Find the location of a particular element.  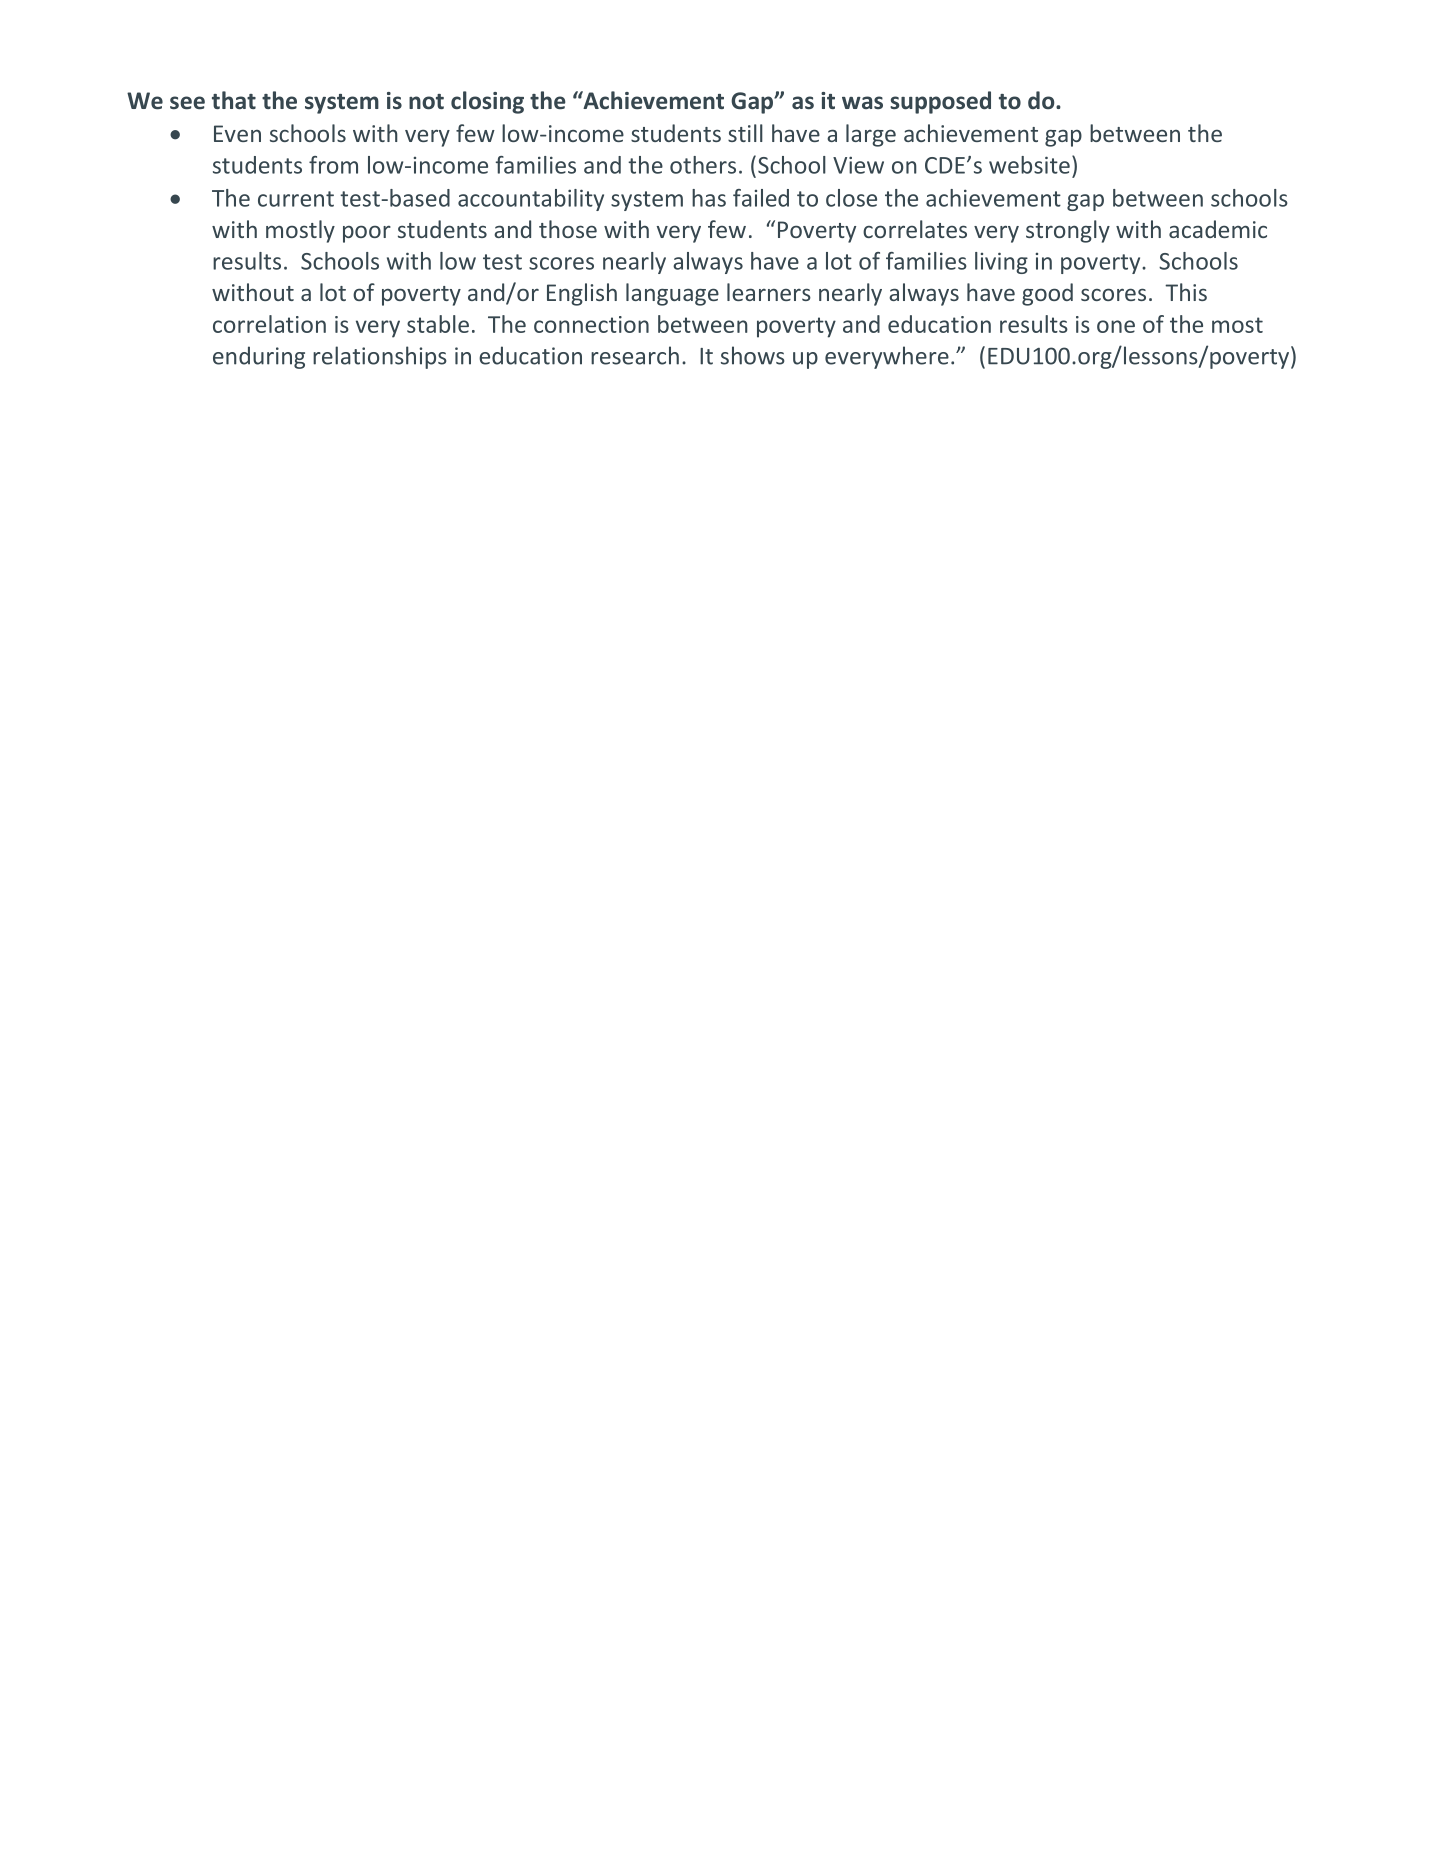

current is located at coordinates (296, 199).
